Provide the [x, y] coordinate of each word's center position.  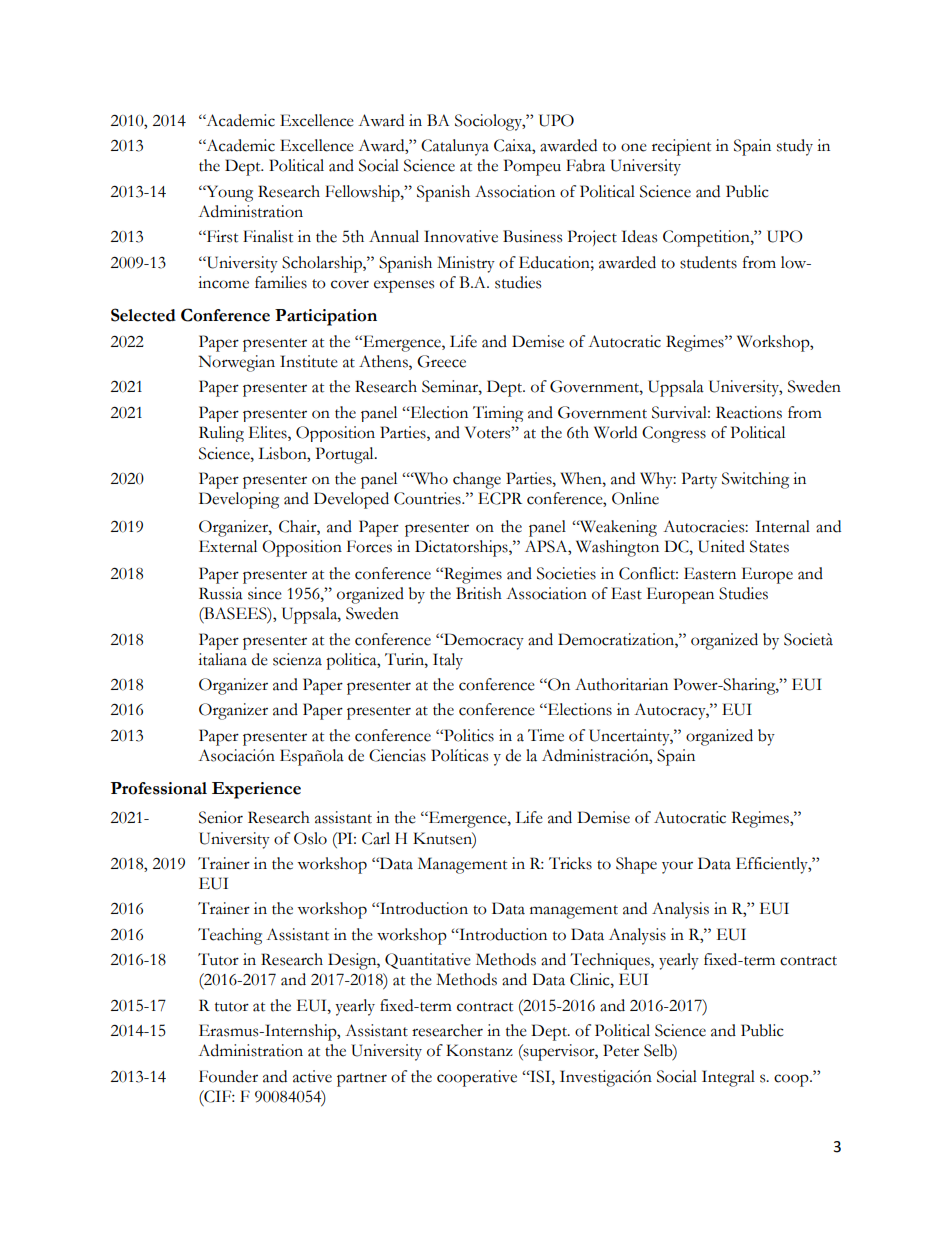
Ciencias [397, 755]
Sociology [490, 122]
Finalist [268, 236]
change [477, 480]
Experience [256, 790]
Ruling [221, 434]
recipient [681, 147]
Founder [228, 1076]
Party [699, 480]
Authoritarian [621, 684]
